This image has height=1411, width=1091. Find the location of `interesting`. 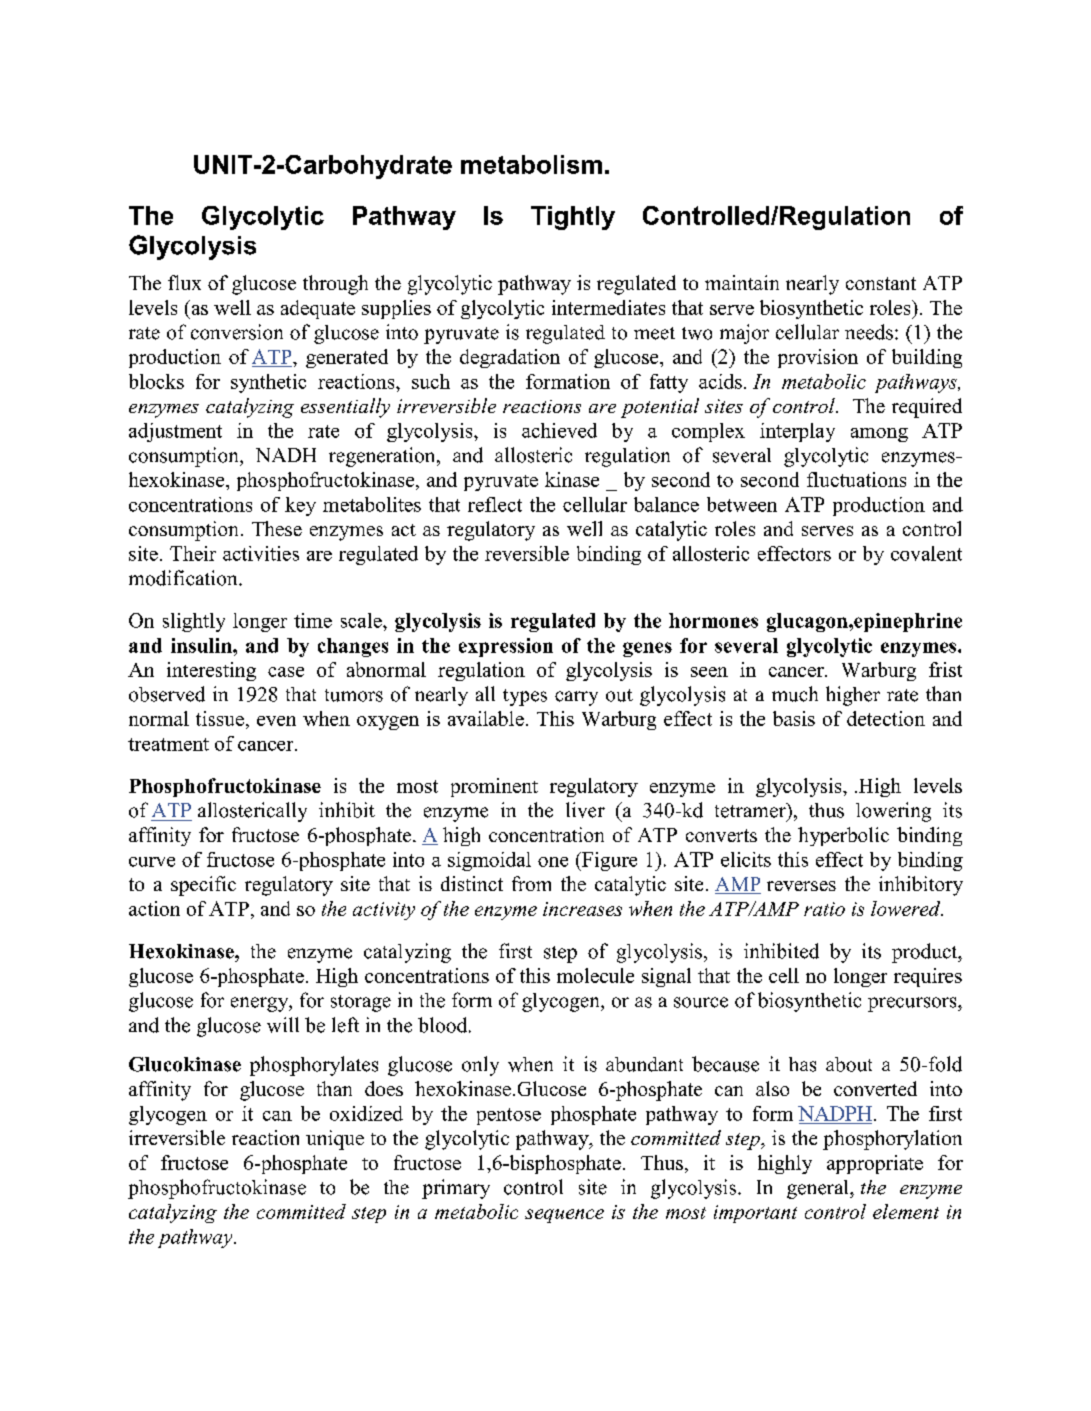

interesting is located at coordinates (211, 671).
